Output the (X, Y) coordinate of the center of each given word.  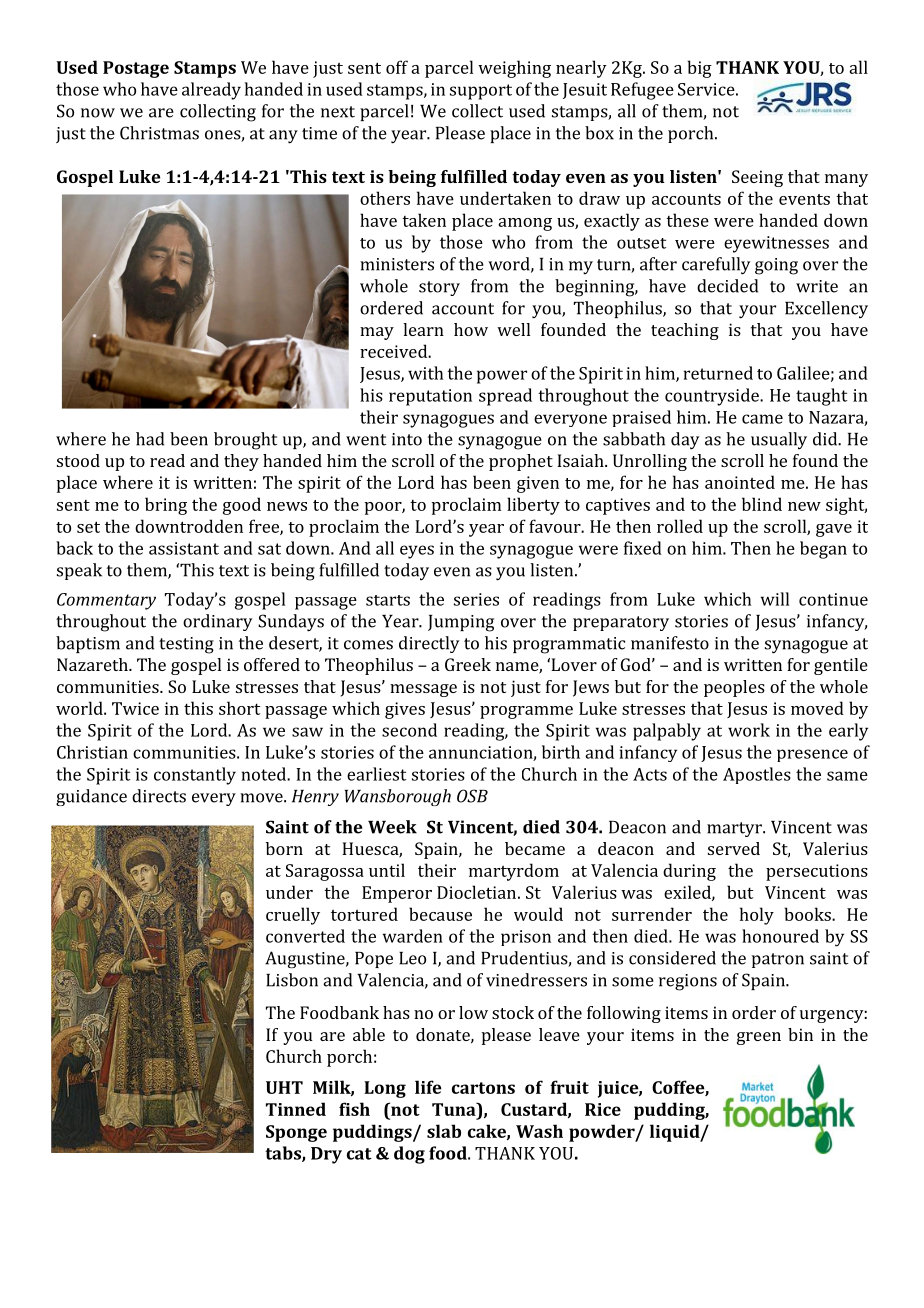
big (699, 69)
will (775, 599)
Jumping (461, 623)
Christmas (159, 133)
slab (444, 1131)
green (759, 1038)
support (481, 92)
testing (186, 645)
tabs (284, 1154)
